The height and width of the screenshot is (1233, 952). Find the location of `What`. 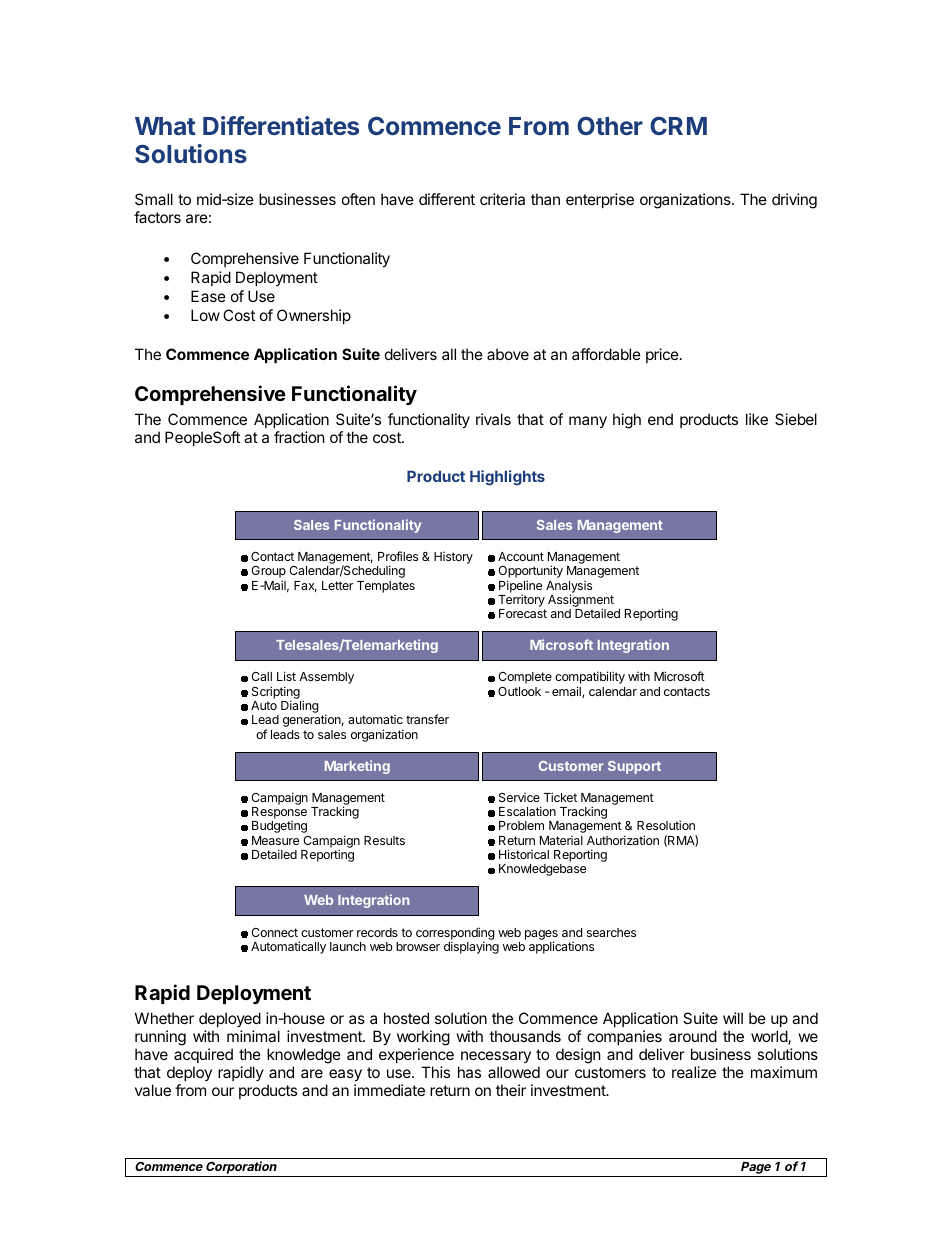

What is located at coordinates (165, 126).
